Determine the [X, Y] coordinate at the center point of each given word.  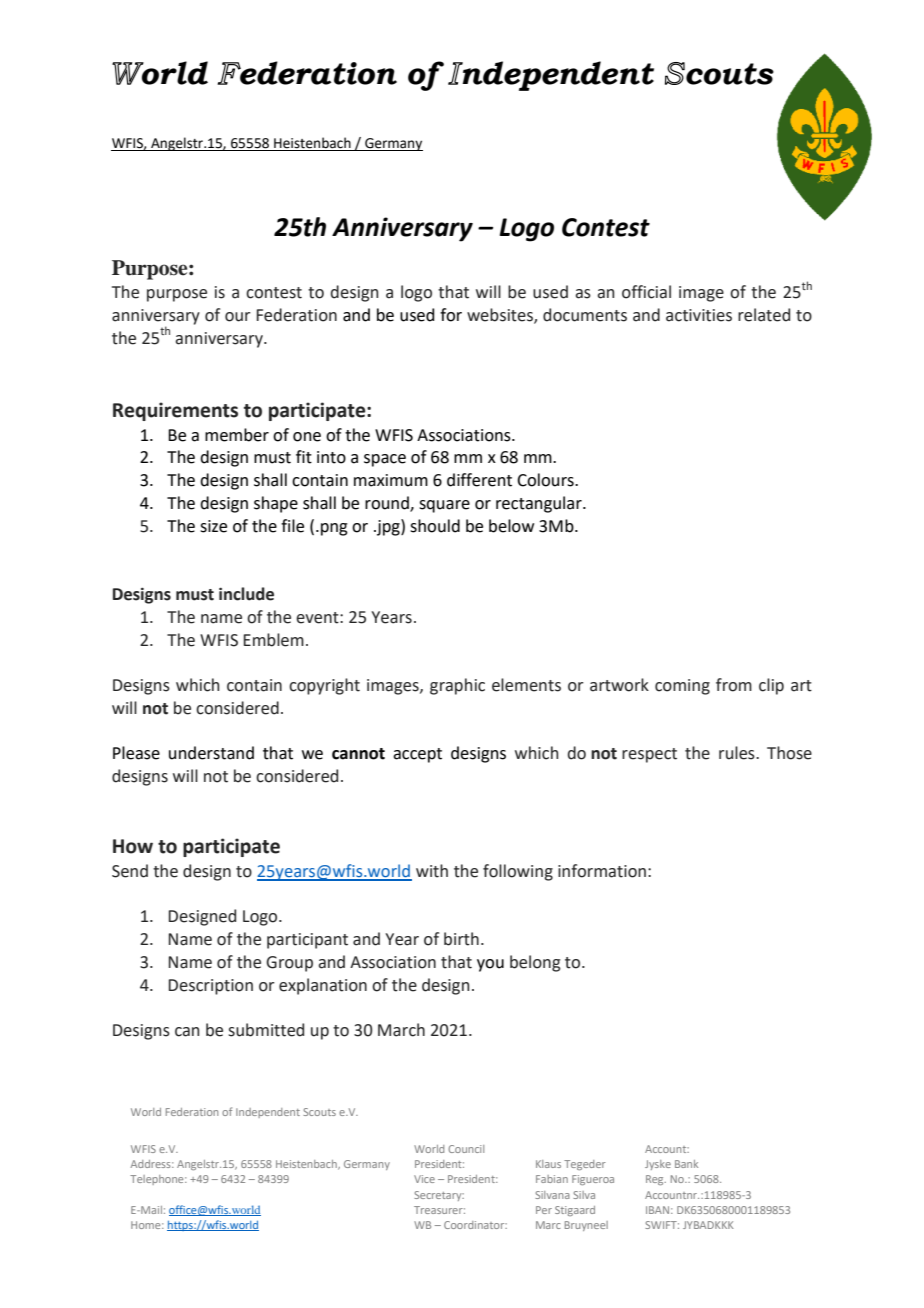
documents [585, 315]
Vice [424, 1179]
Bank [686, 1164]
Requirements [175, 411]
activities [699, 315]
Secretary [439, 1196]
